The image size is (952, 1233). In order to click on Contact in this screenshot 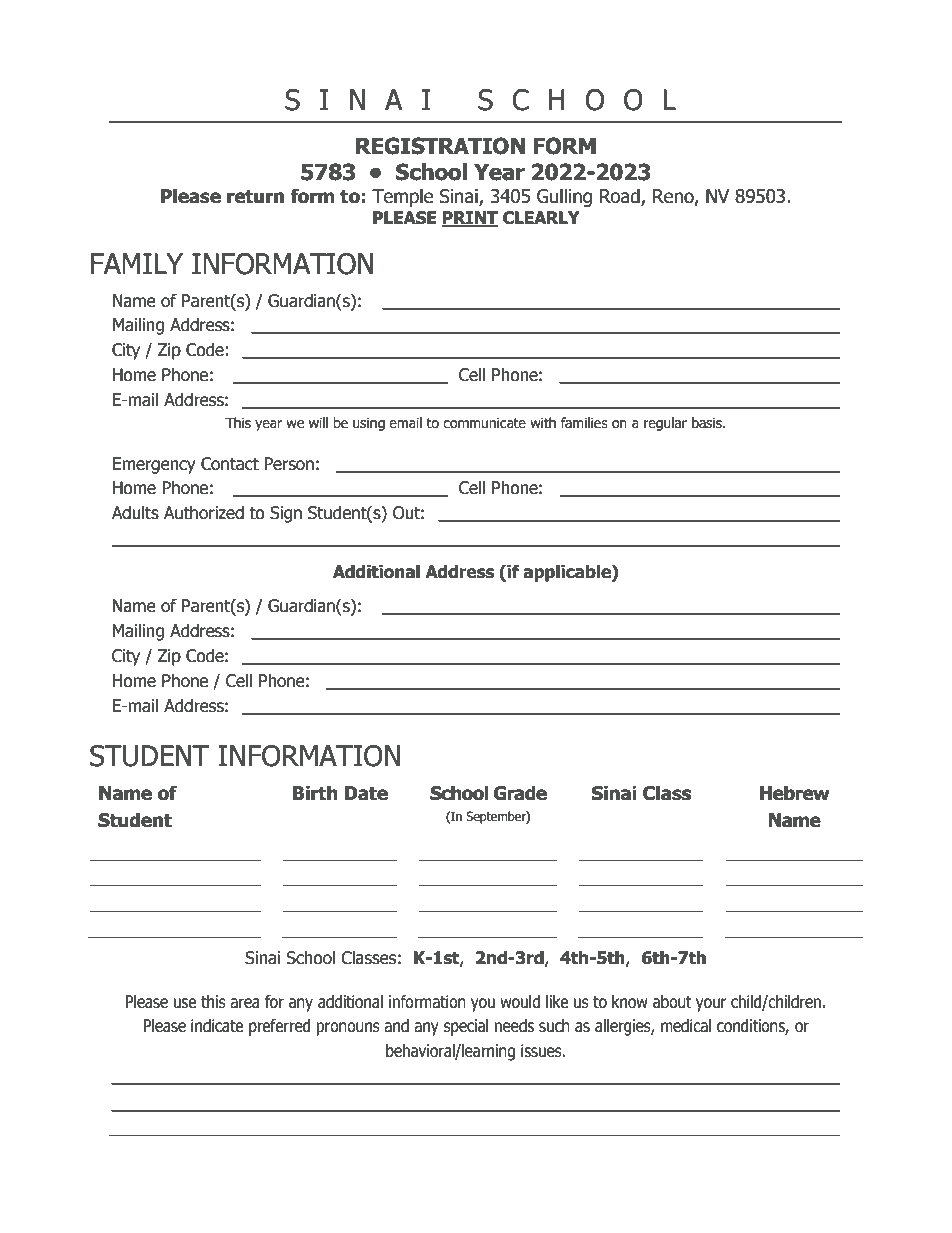, I will do `click(230, 464)`.
